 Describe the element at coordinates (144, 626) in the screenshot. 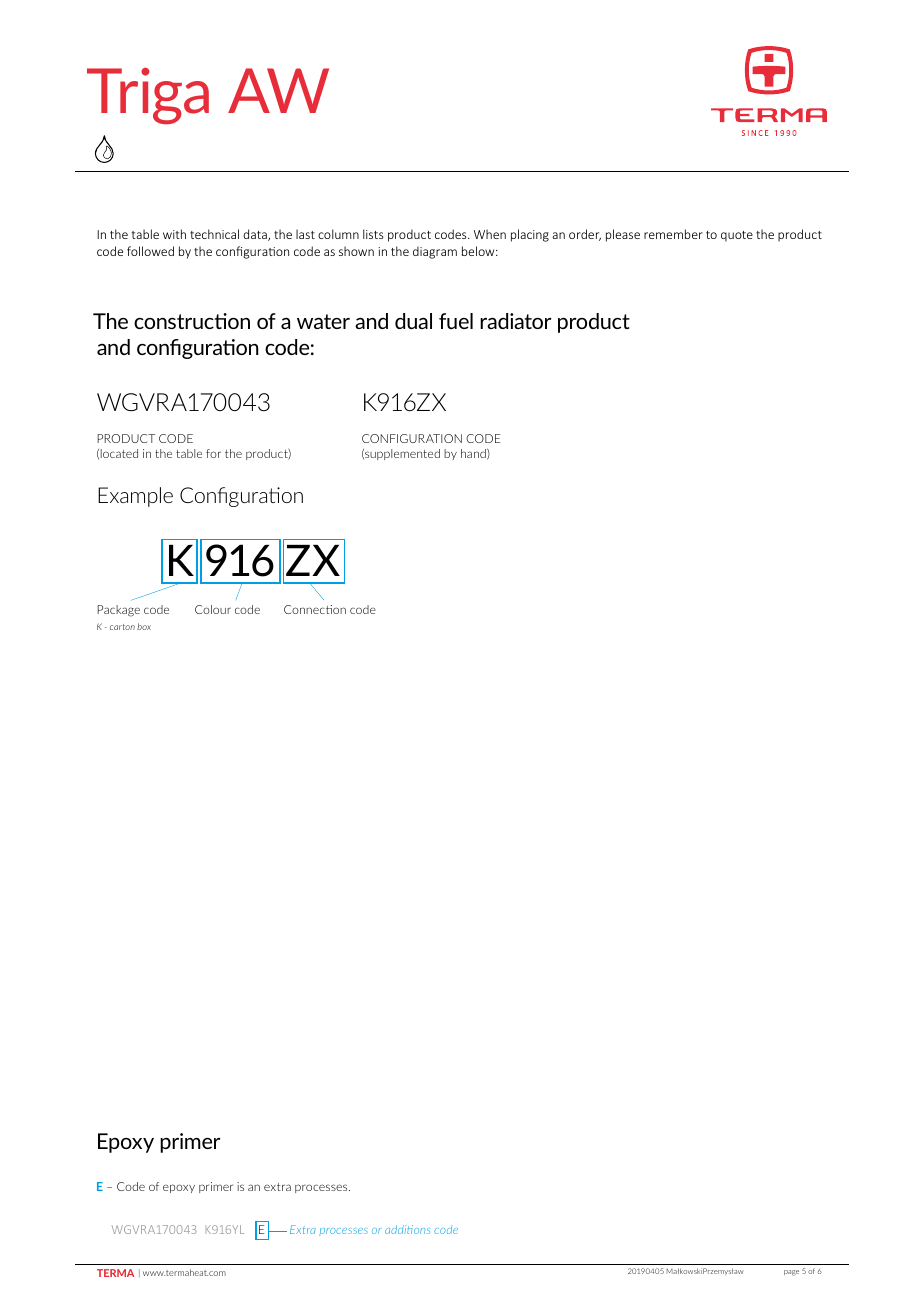

I see `box` at that location.
